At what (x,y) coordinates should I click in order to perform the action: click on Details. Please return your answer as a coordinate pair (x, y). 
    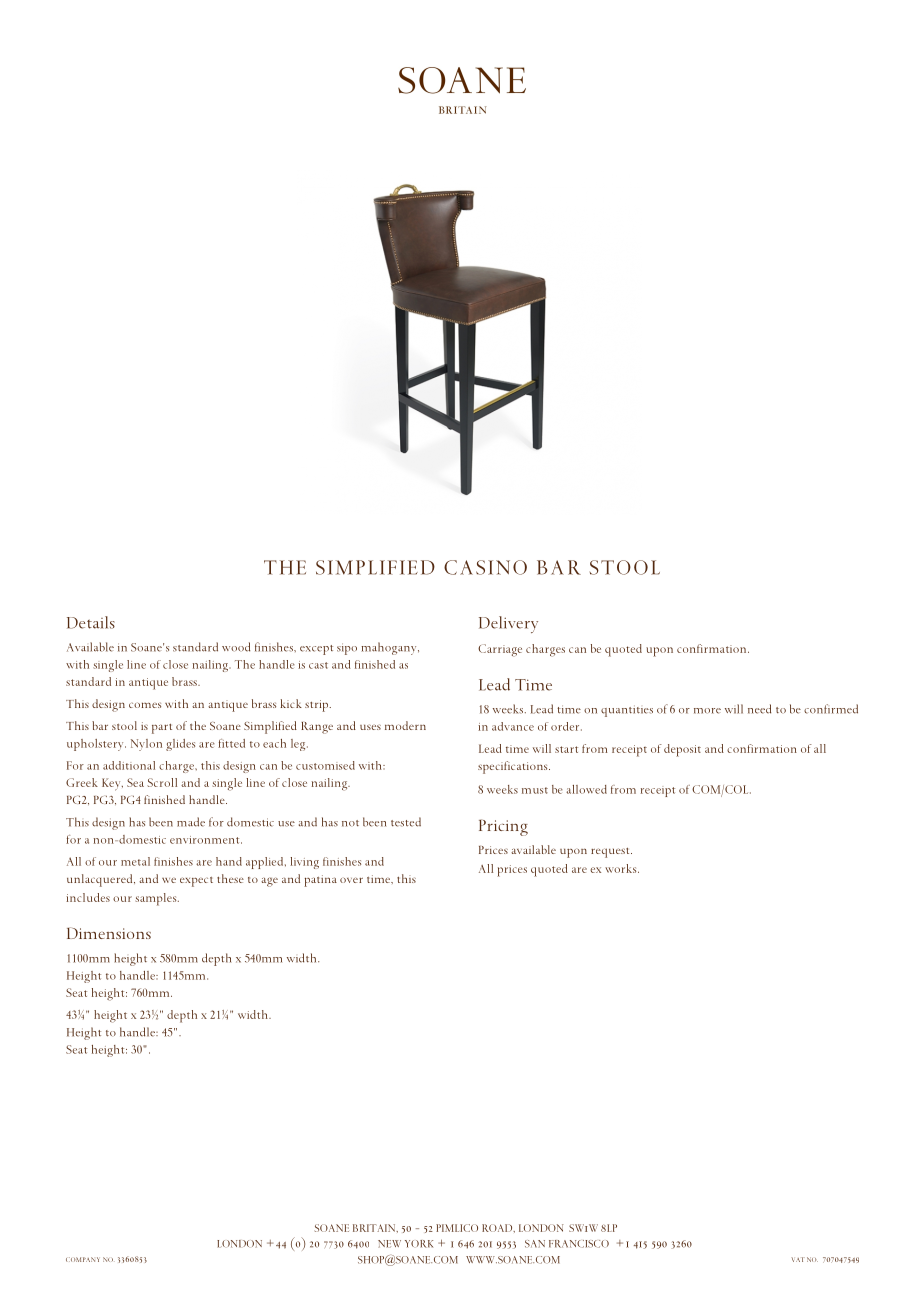
    Looking at the image, I should click on (91, 622).
